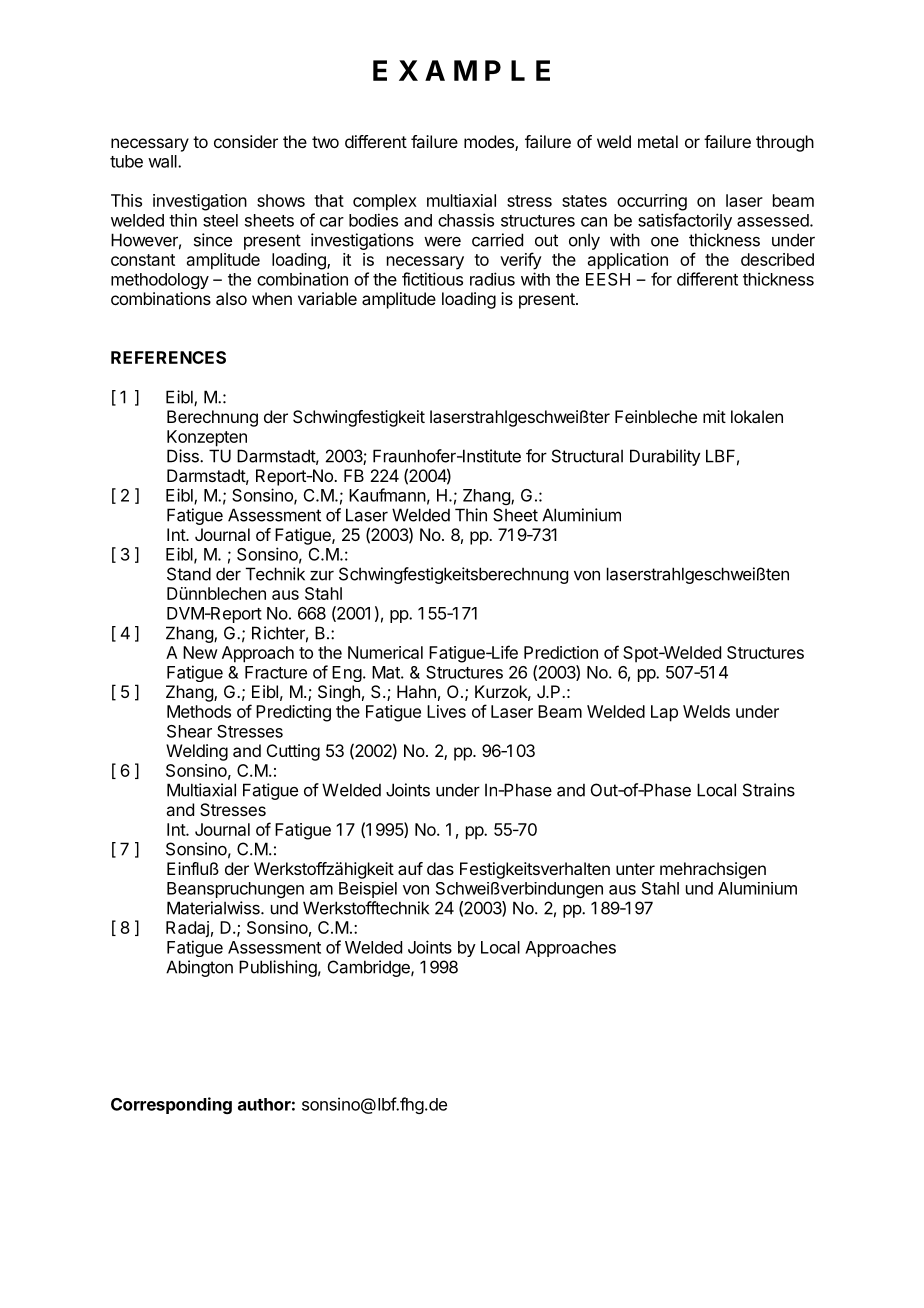  Describe the element at coordinates (370, 968) in the document. I see `Cambridge` at that location.
